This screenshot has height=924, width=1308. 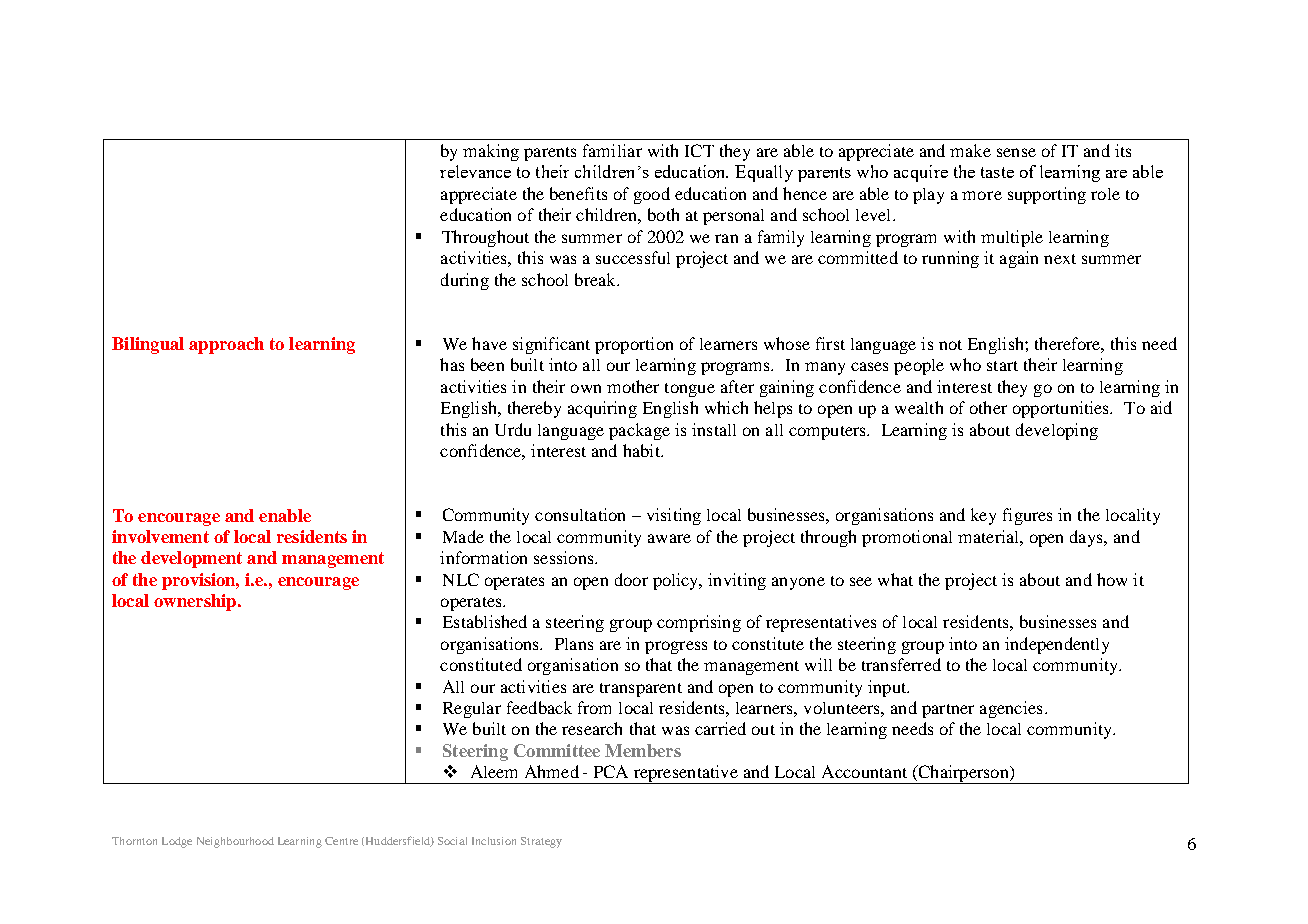 I want to click on approach, so click(x=226, y=345).
